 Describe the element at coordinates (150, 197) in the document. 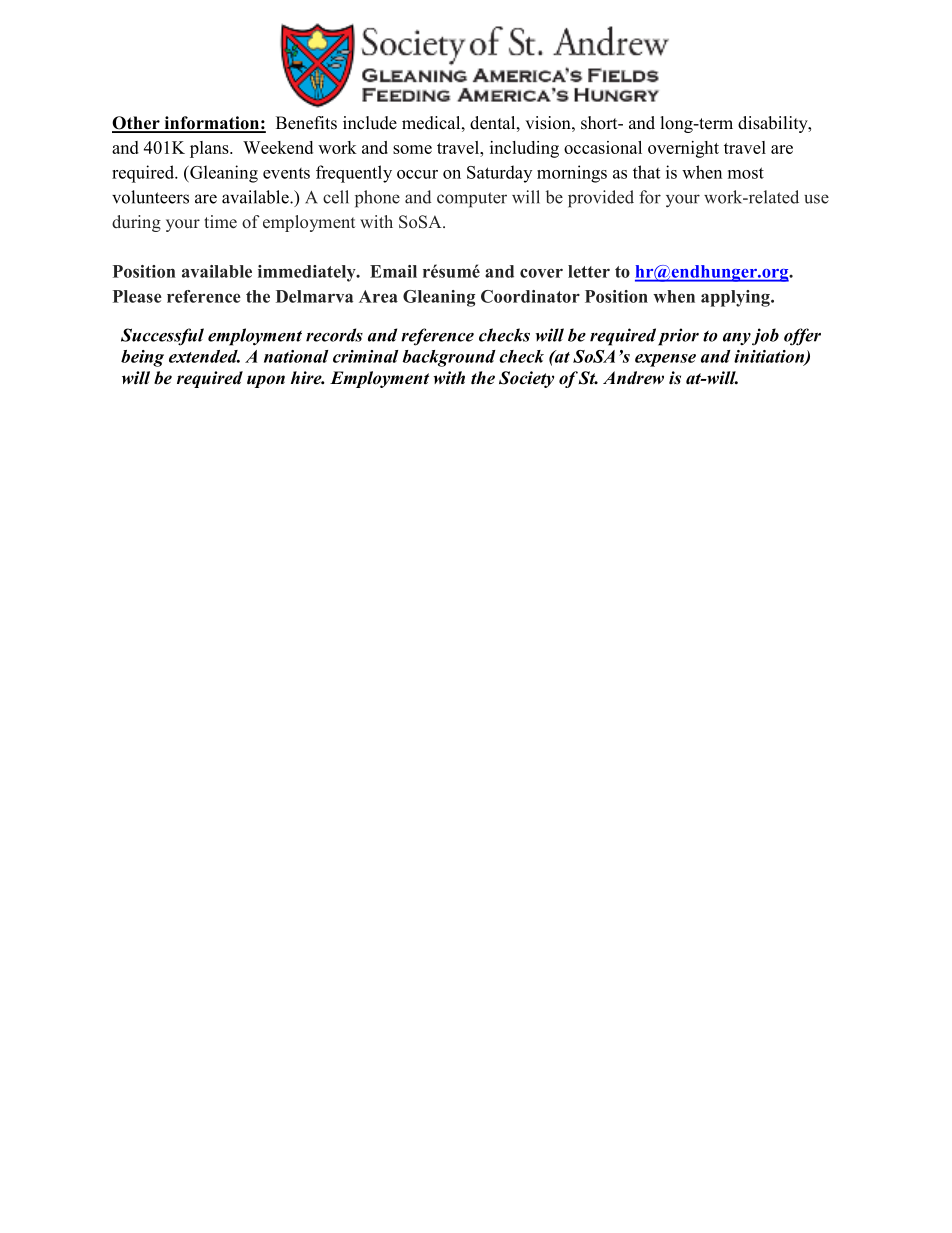

I see `volunteers` at that location.
